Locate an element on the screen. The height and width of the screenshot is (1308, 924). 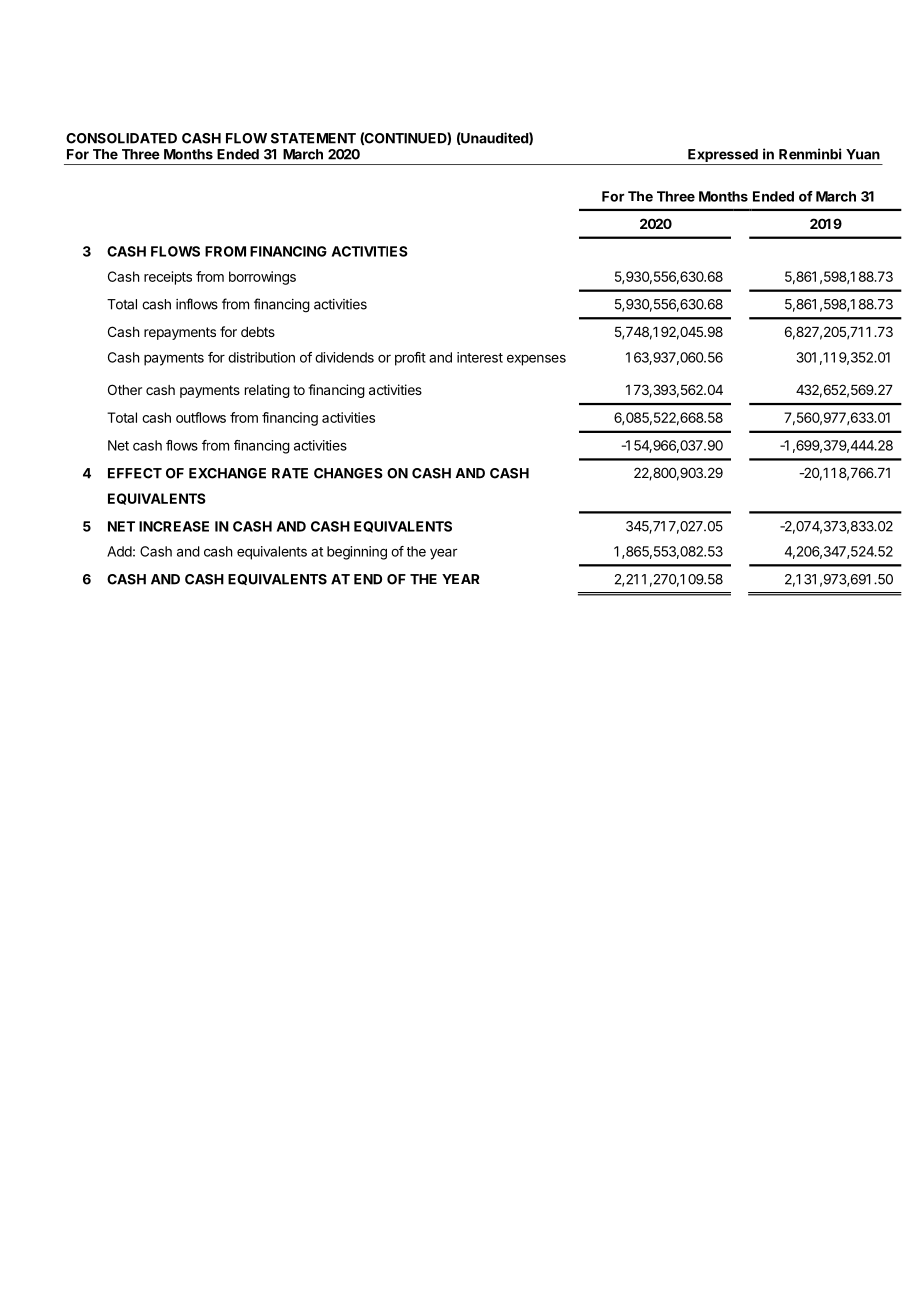
Expressed is located at coordinates (723, 157).
